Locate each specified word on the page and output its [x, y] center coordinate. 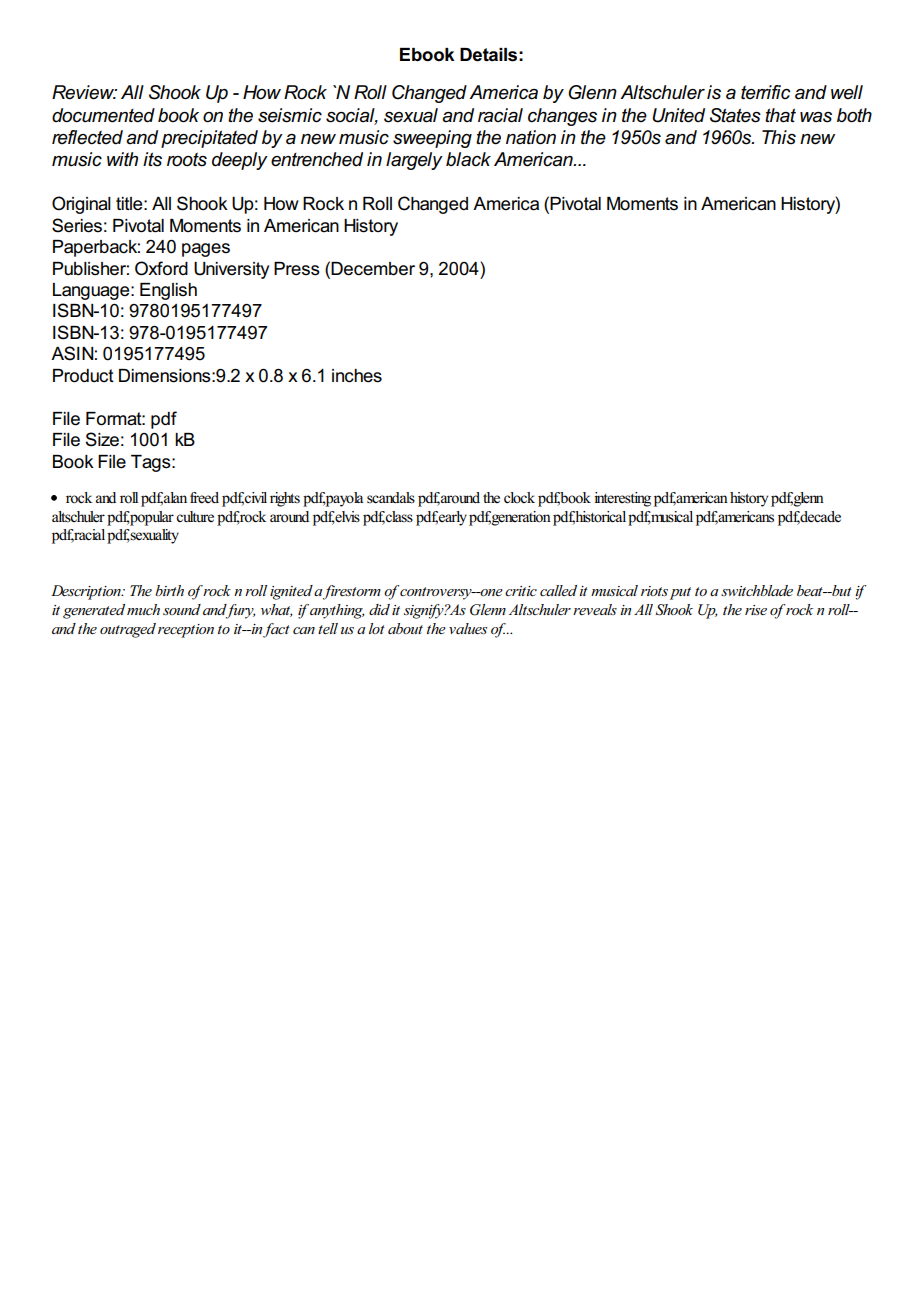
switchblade [757, 590]
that [780, 115]
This [779, 137]
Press [297, 269]
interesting [622, 499]
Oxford [161, 268]
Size [102, 439]
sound [182, 609]
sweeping [432, 139]
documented [103, 115]
